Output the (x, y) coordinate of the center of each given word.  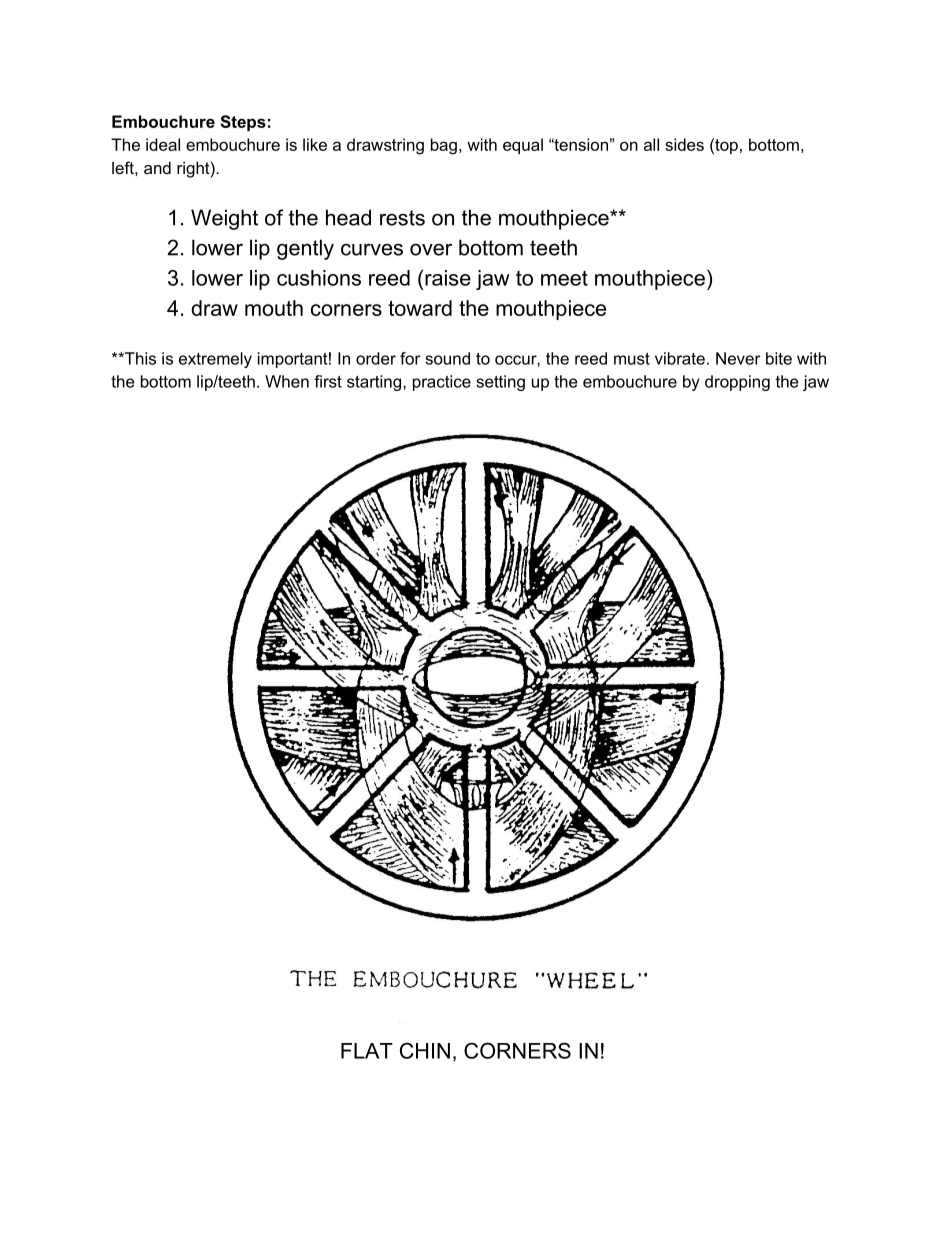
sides (684, 144)
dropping (737, 383)
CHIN (425, 1050)
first (328, 381)
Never (738, 358)
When (287, 381)
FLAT (367, 1051)
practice (442, 383)
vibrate (680, 358)
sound (447, 358)
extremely (215, 360)
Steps (243, 123)
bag (444, 146)
